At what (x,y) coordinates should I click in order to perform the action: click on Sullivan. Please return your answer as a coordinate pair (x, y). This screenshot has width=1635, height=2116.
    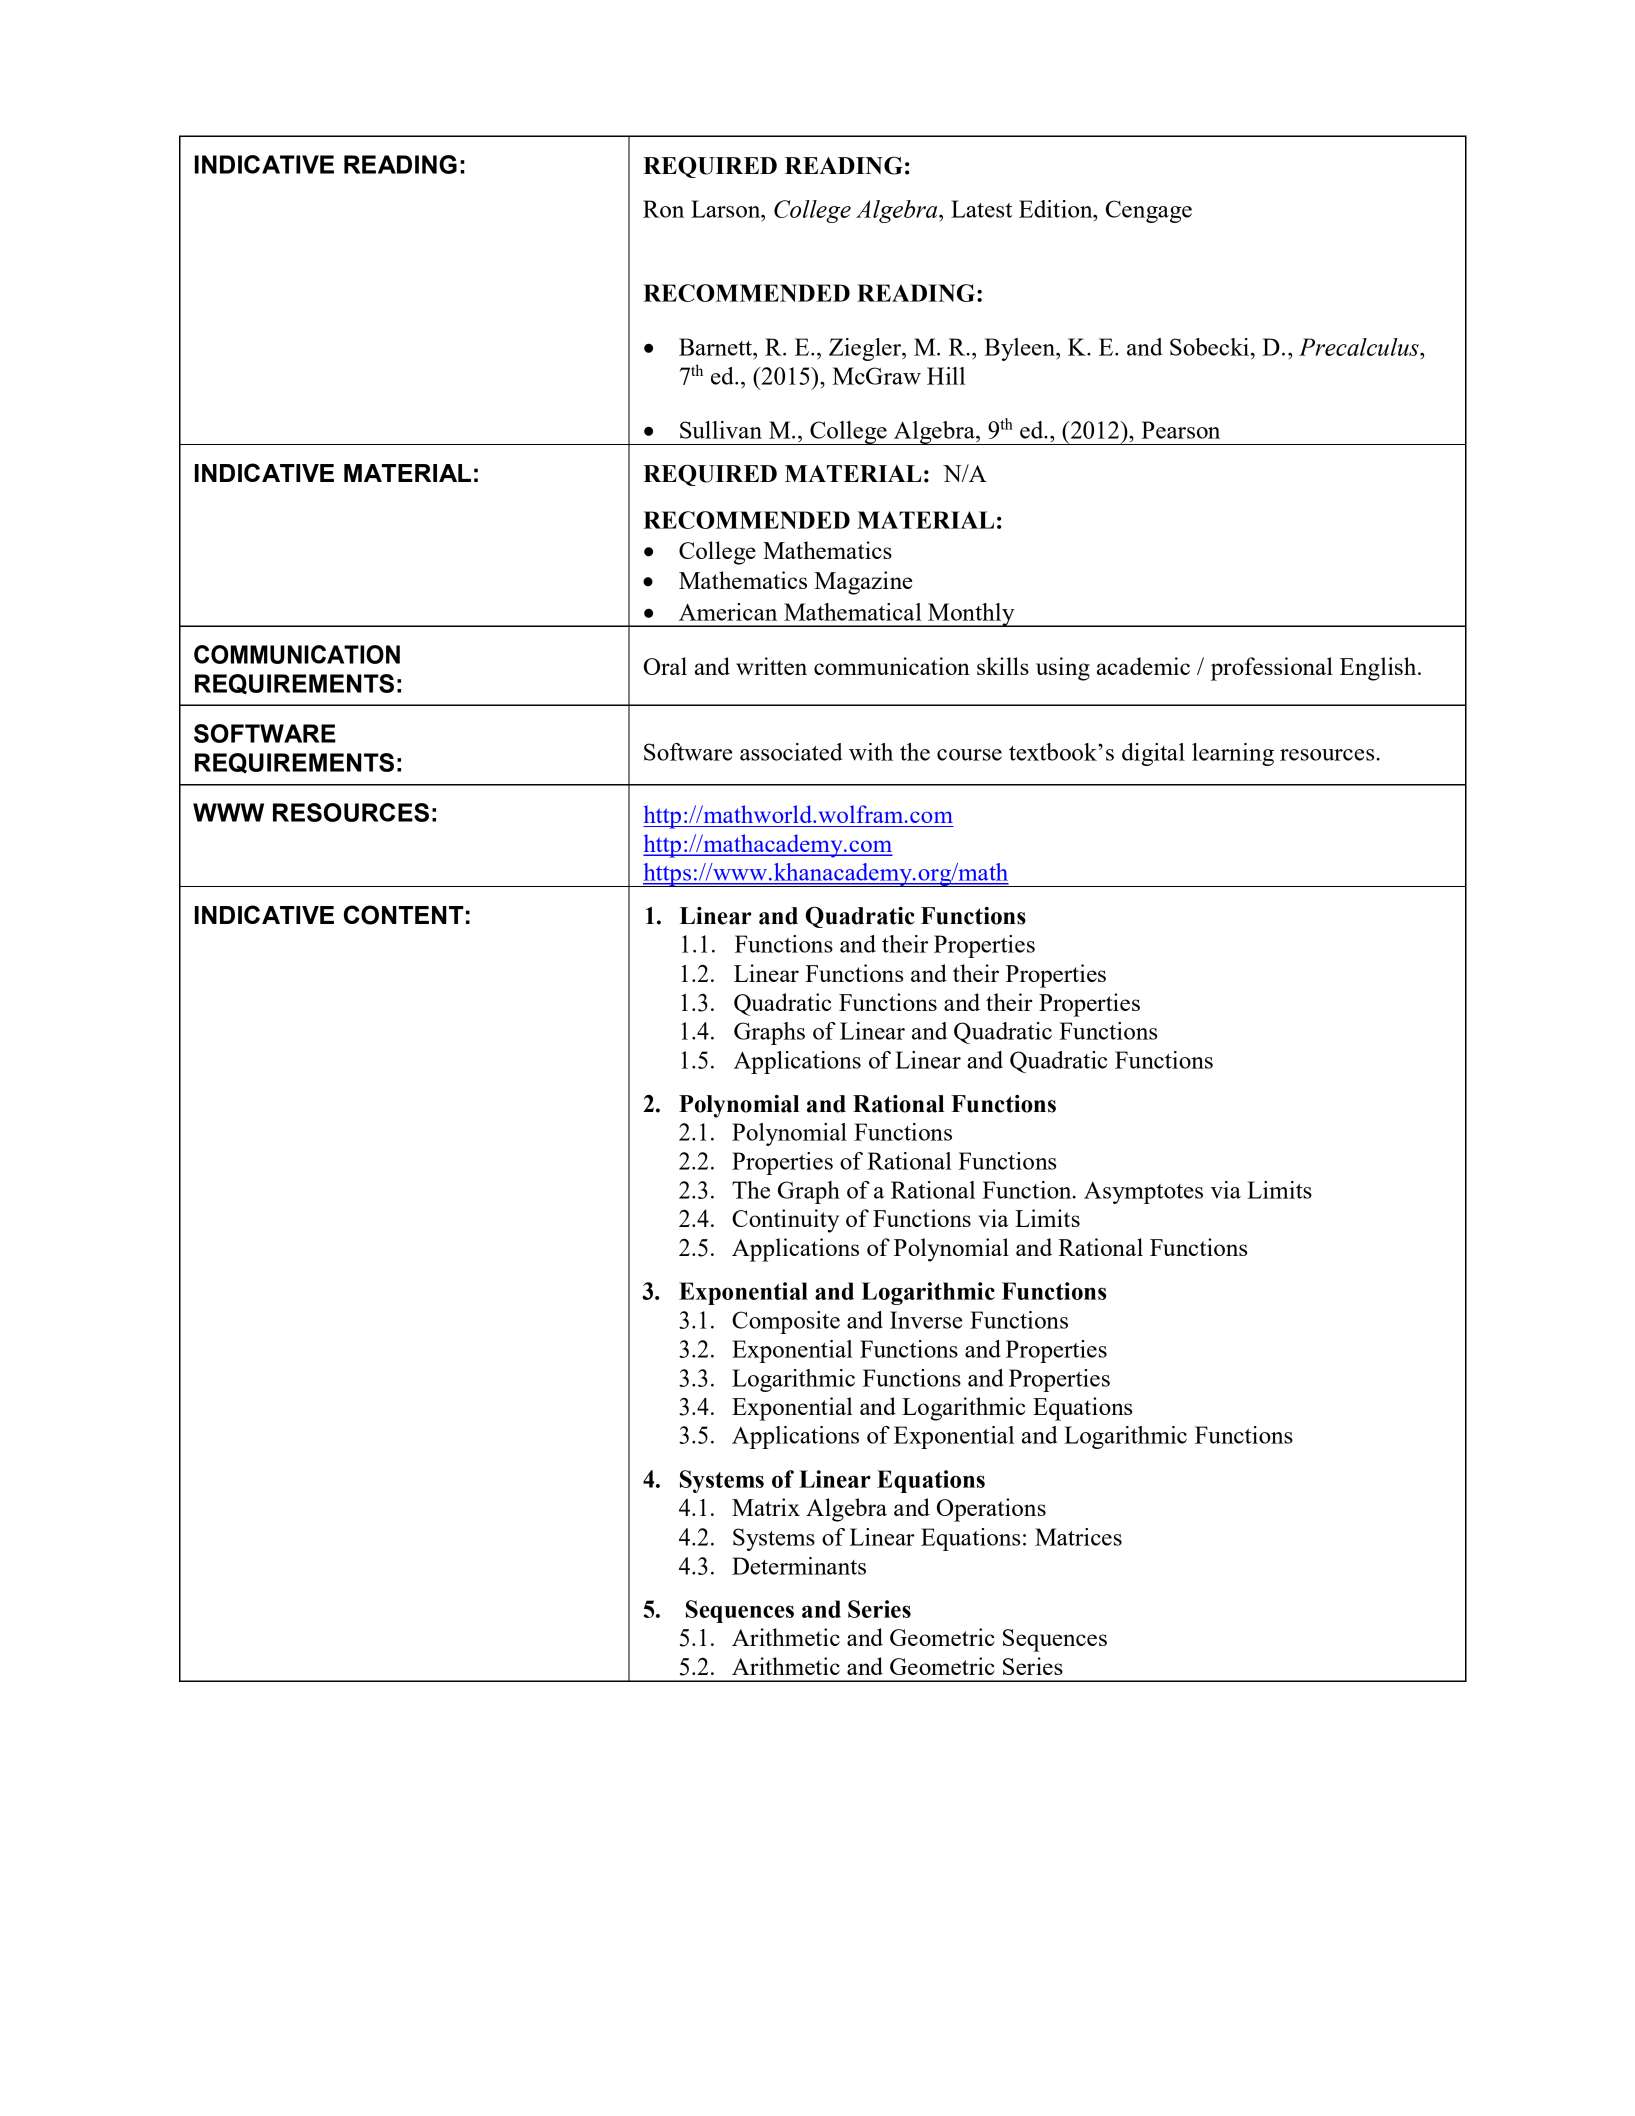
    Looking at the image, I should click on (721, 430).
